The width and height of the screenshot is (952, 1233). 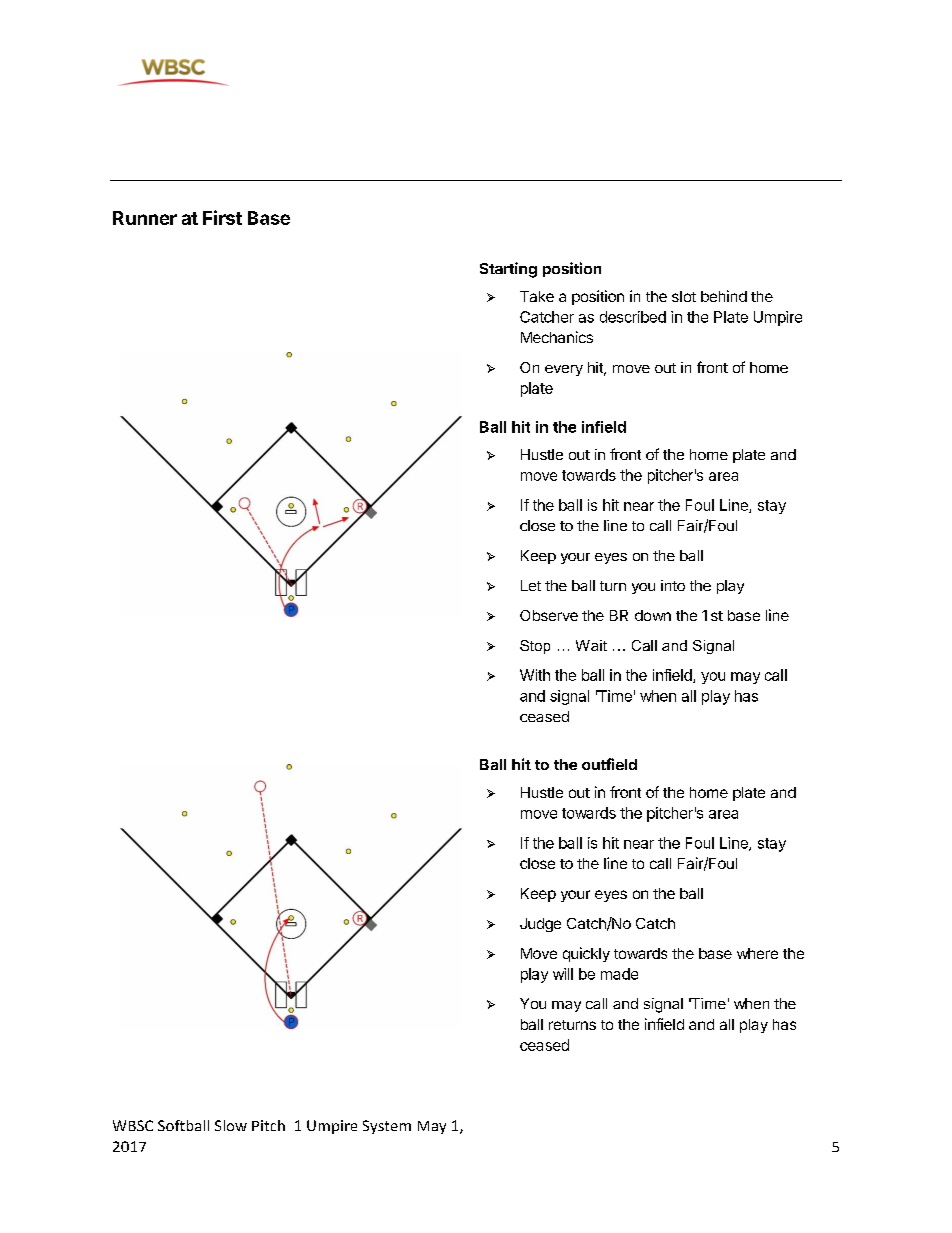 I want to click on Slow, so click(x=231, y=1125).
